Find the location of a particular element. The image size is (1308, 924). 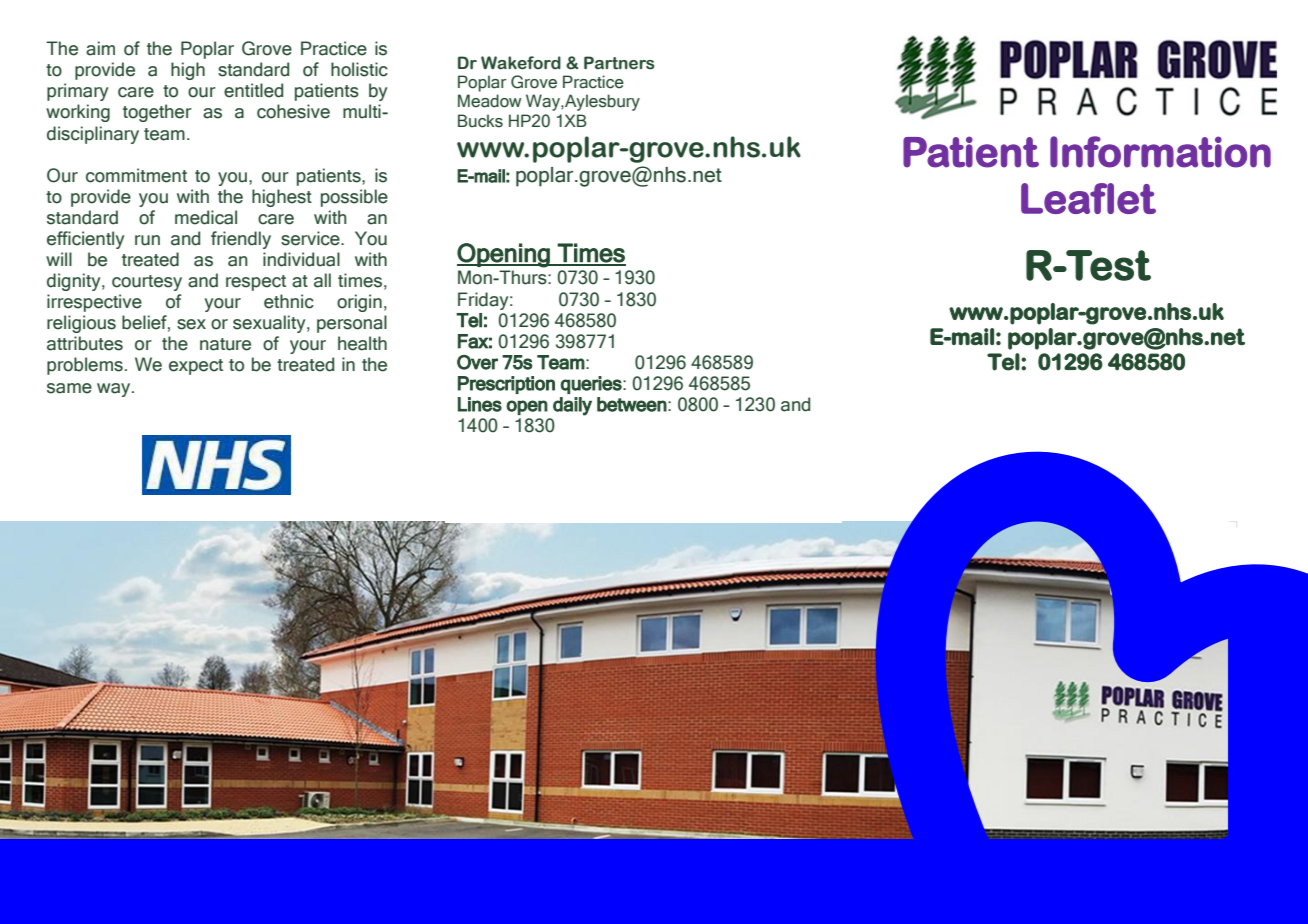

Partners is located at coordinates (619, 63).
